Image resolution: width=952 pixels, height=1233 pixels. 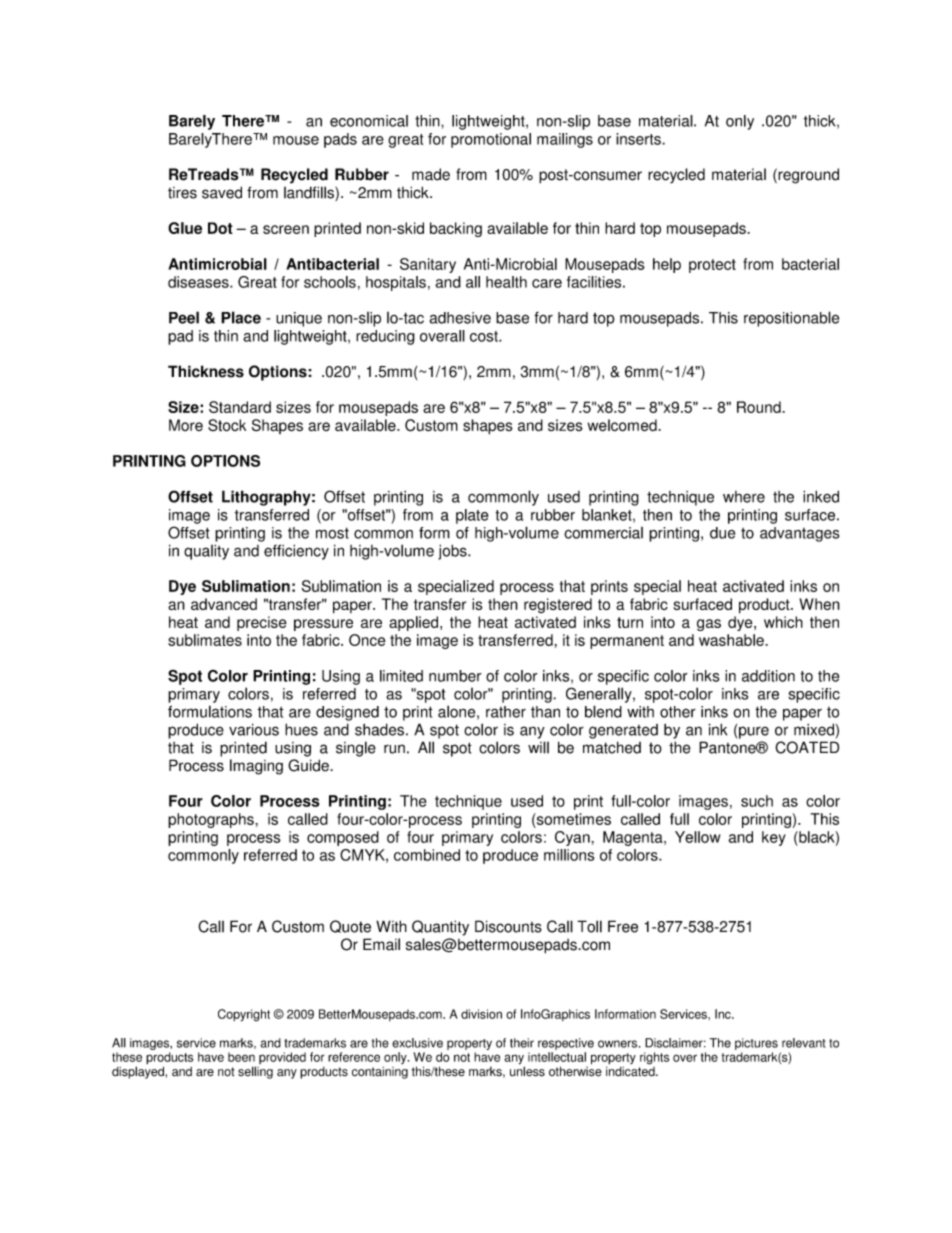 What do you see at coordinates (241, 1057) in the document?
I see `been` at bounding box center [241, 1057].
